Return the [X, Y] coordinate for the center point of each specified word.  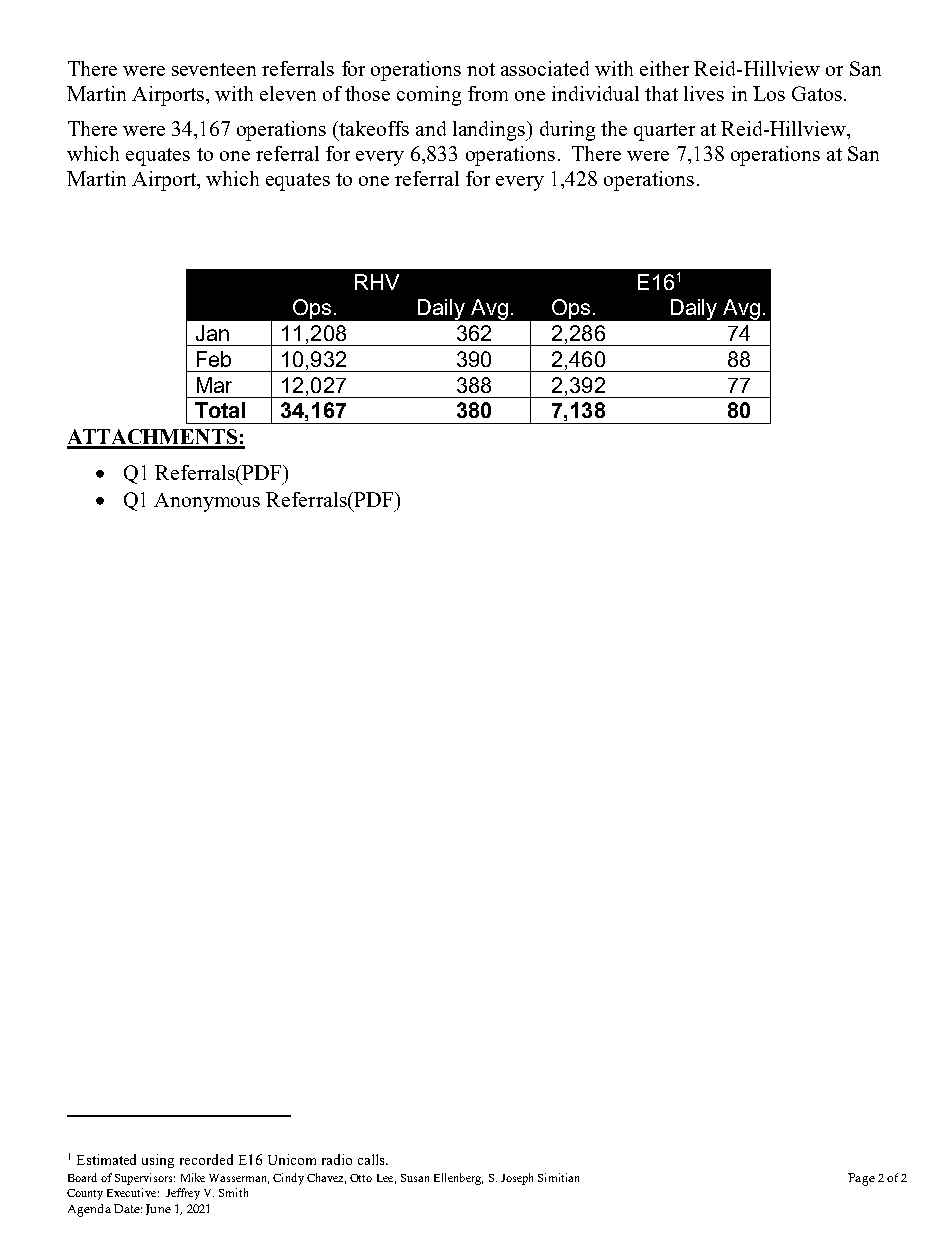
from [488, 93]
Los [769, 93]
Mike [193, 1177]
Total [220, 410]
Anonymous [207, 502]
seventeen [214, 69]
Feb [214, 359]
